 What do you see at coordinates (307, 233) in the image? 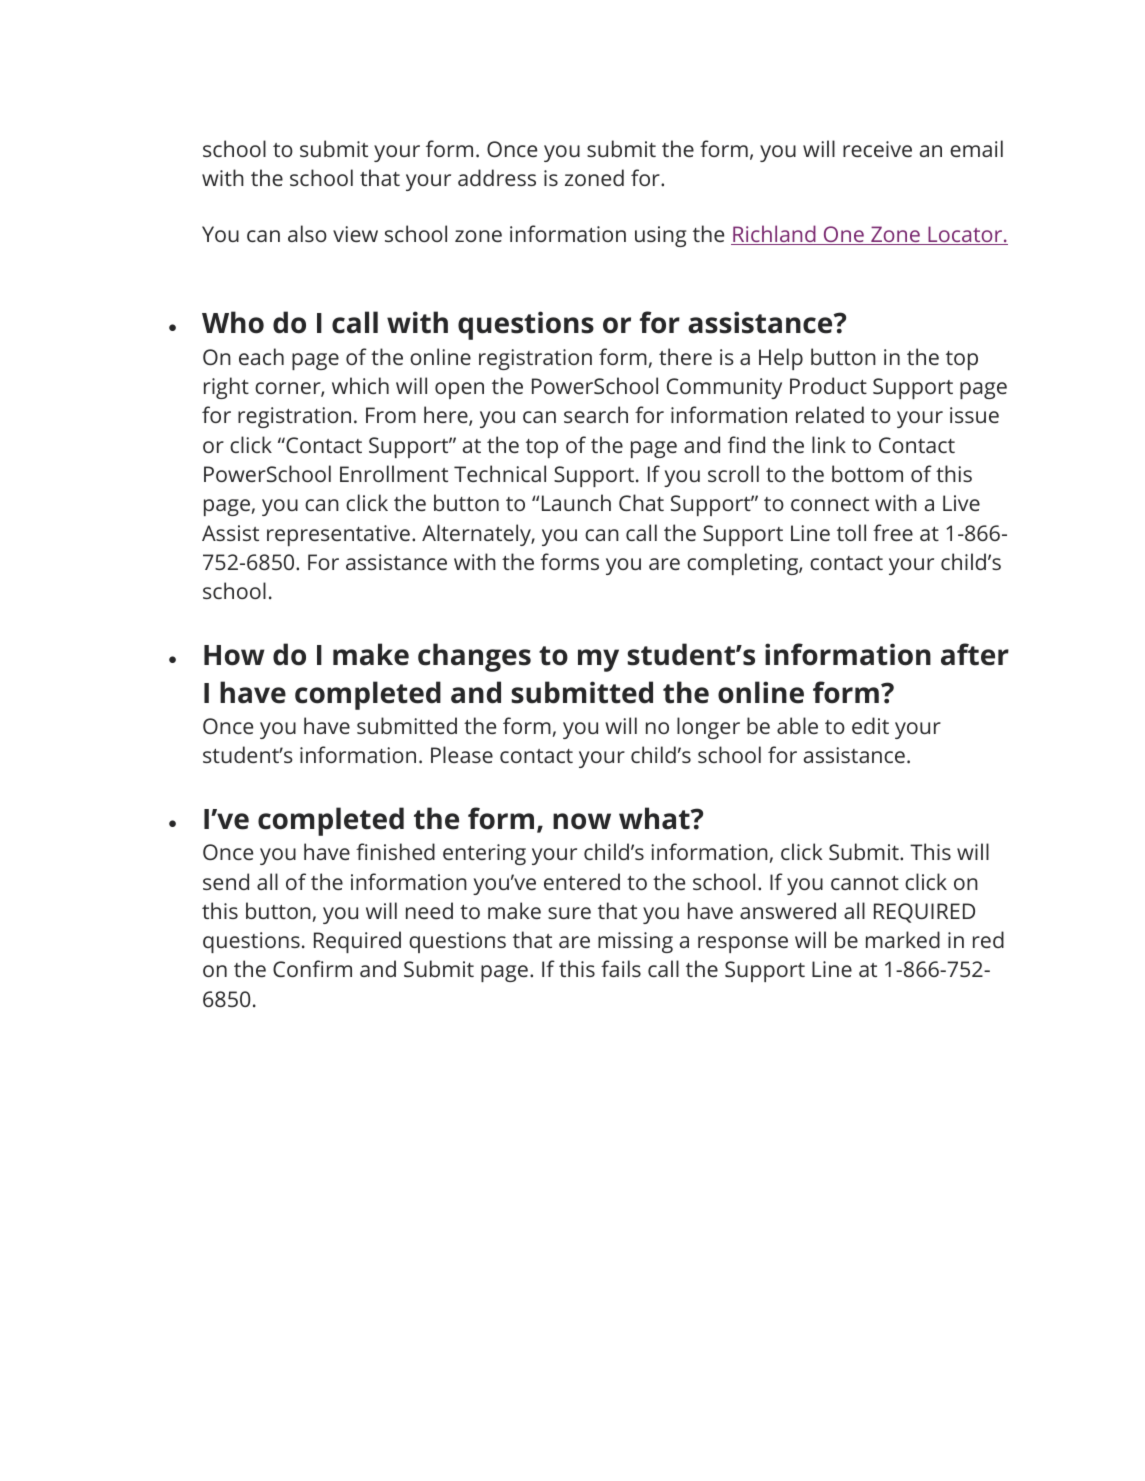
I see `also` at bounding box center [307, 233].
